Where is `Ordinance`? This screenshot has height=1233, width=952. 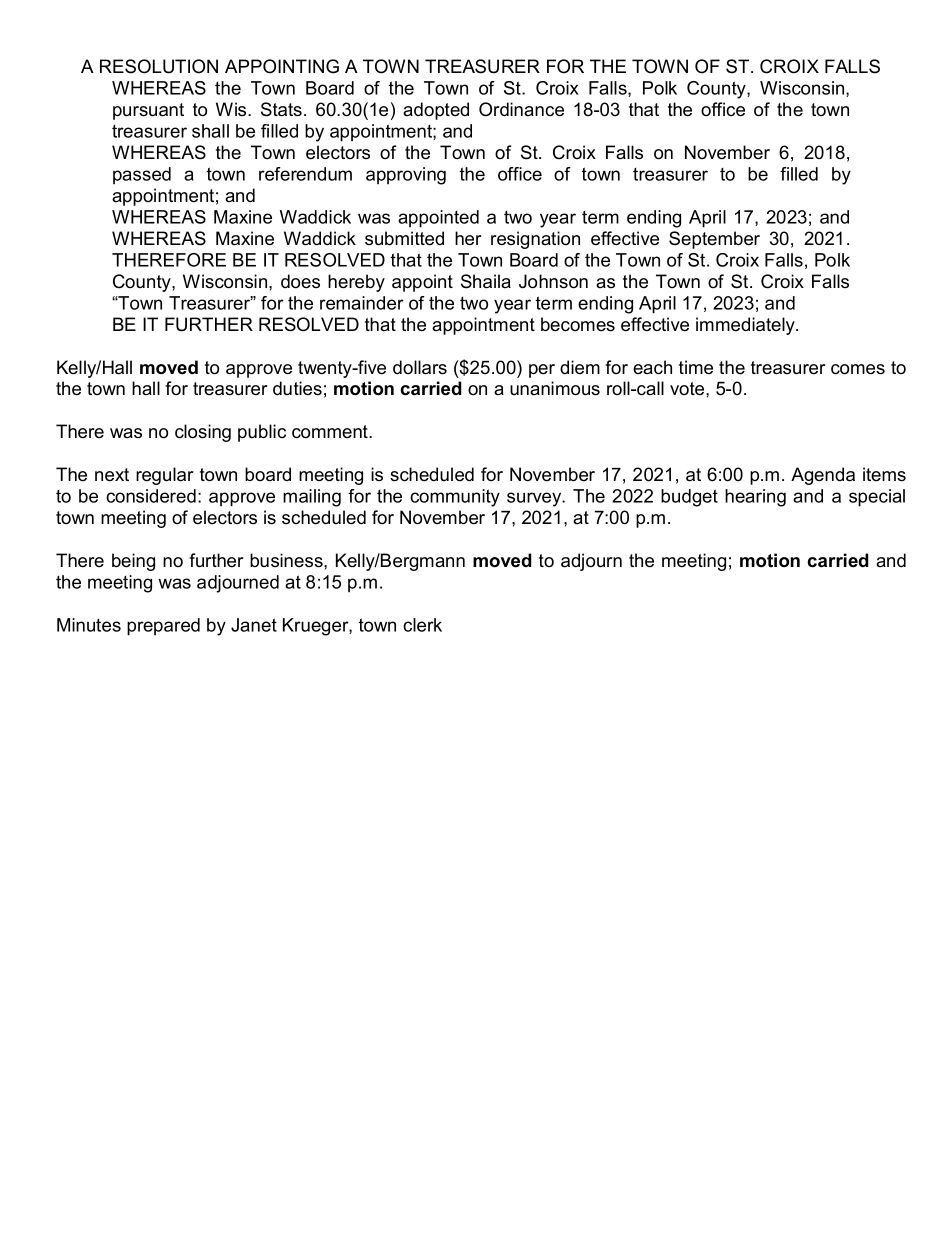 Ordinance is located at coordinates (521, 109).
